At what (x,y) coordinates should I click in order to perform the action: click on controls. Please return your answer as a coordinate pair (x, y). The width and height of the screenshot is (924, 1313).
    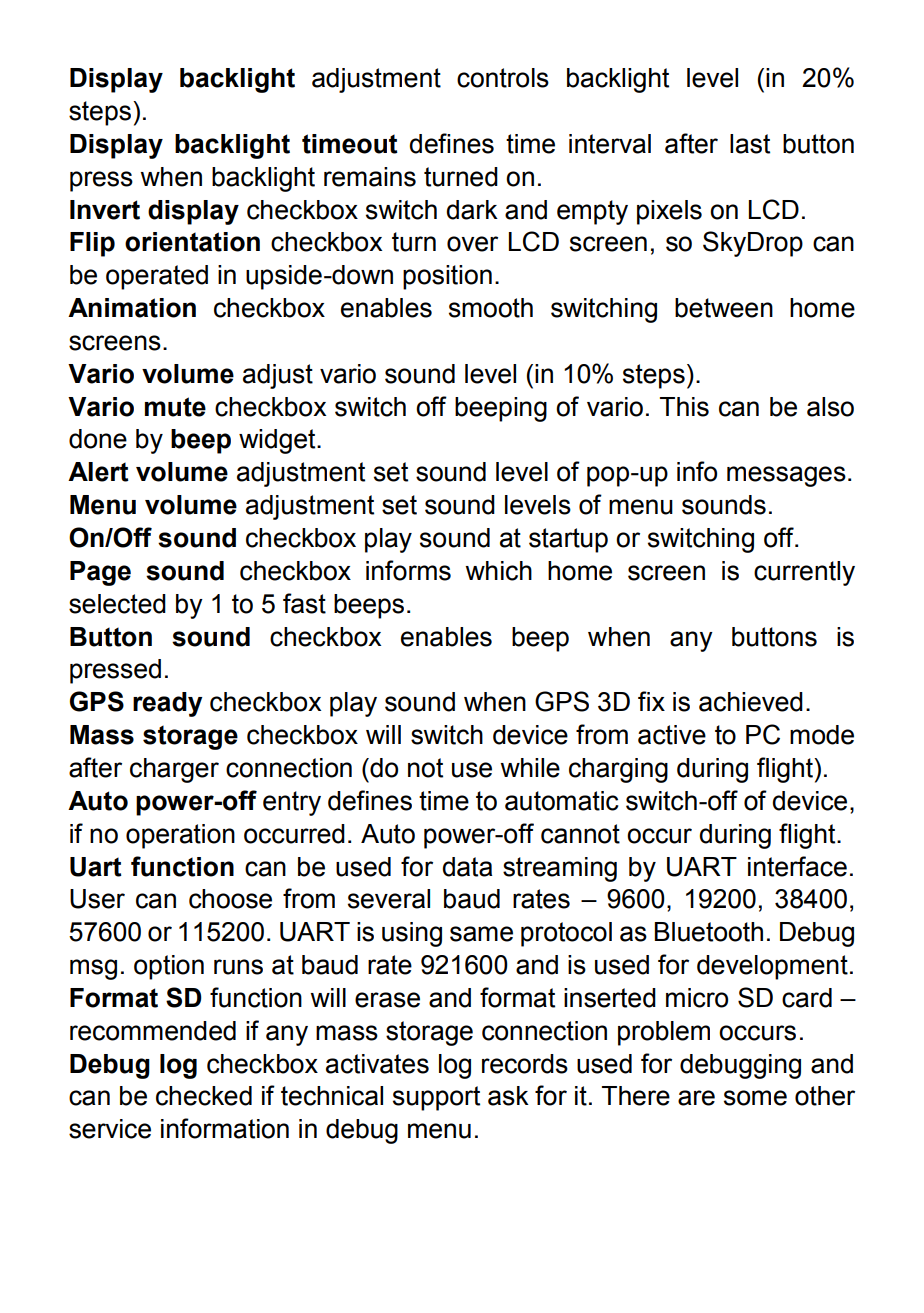
    Looking at the image, I should click on (503, 78).
